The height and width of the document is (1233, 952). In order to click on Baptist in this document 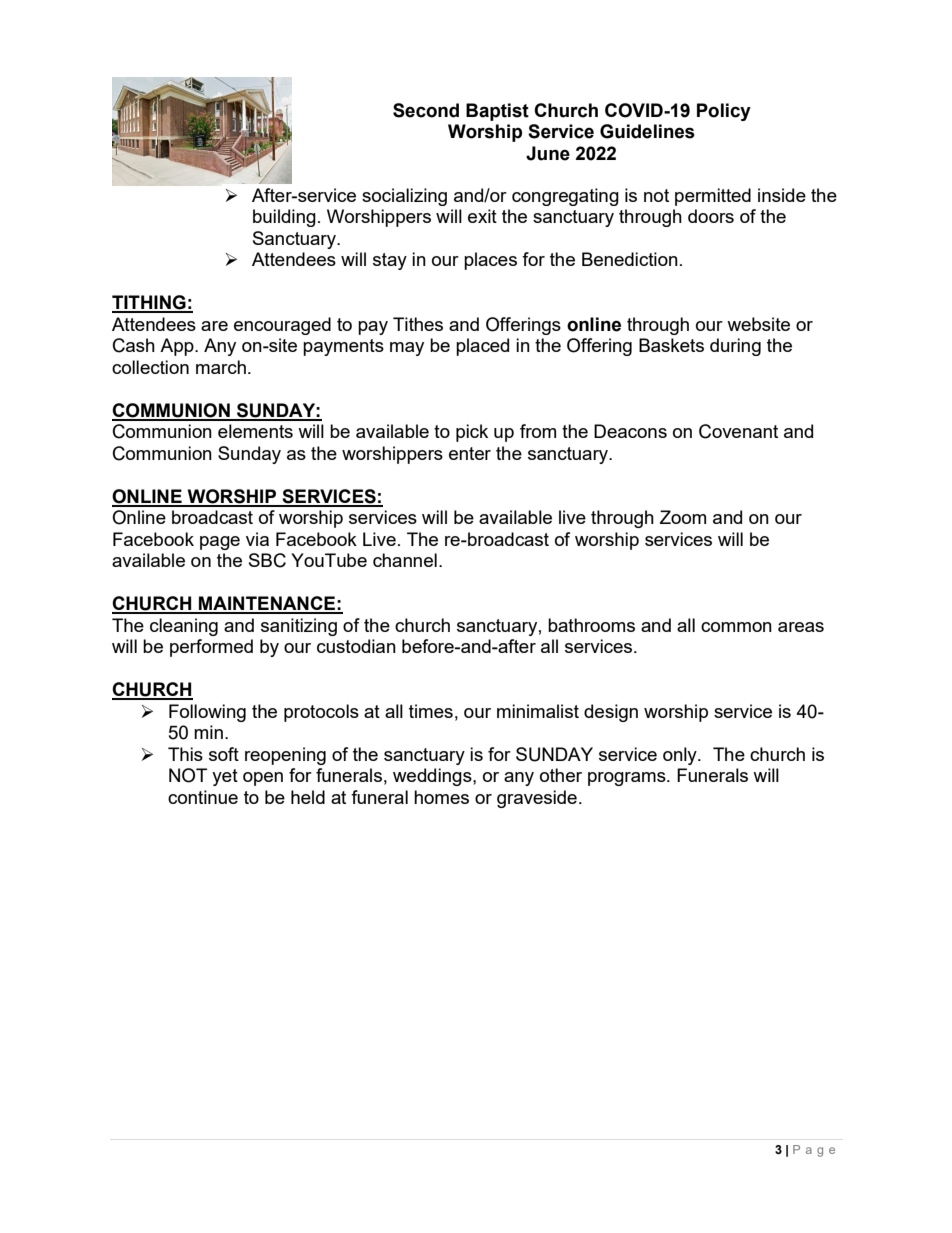, I will do `click(497, 112)`.
